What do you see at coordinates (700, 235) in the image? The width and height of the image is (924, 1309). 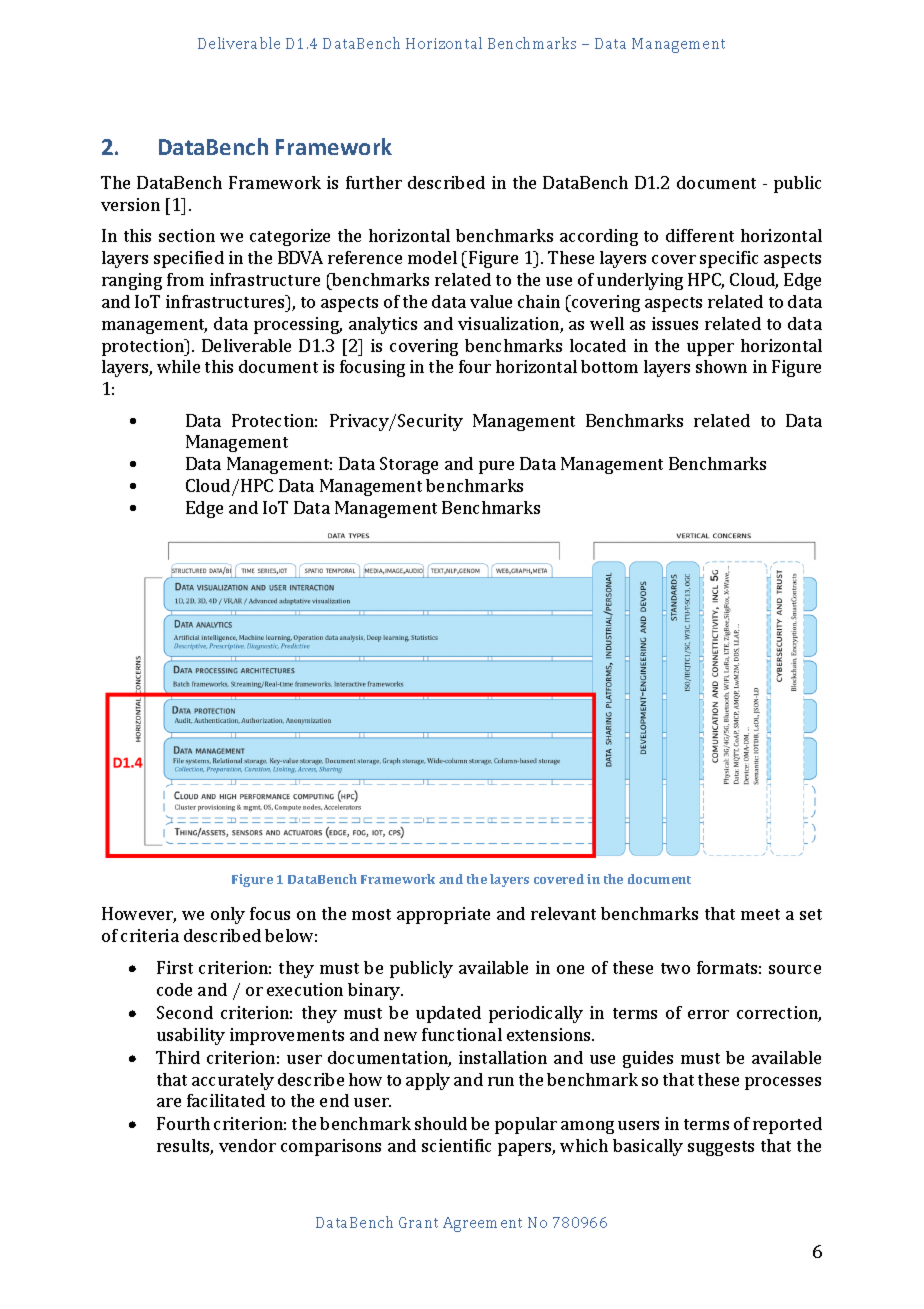 I see `different` at bounding box center [700, 235].
